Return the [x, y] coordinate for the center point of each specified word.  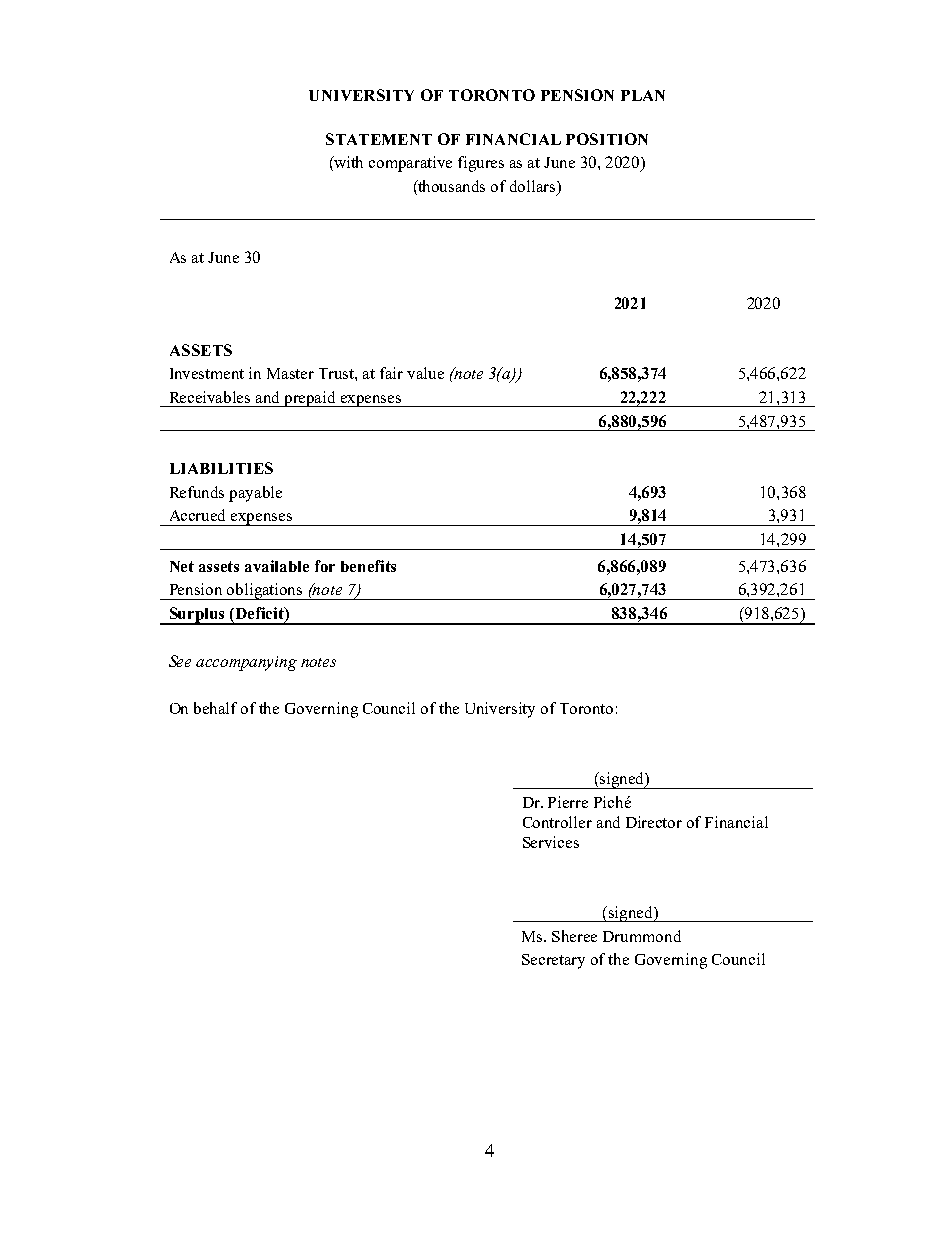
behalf [215, 708]
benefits [368, 566]
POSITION [607, 139]
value [425, 373]
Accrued [197, 515]
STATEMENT [379, 139]
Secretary [553, 961]
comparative [410, 164]
